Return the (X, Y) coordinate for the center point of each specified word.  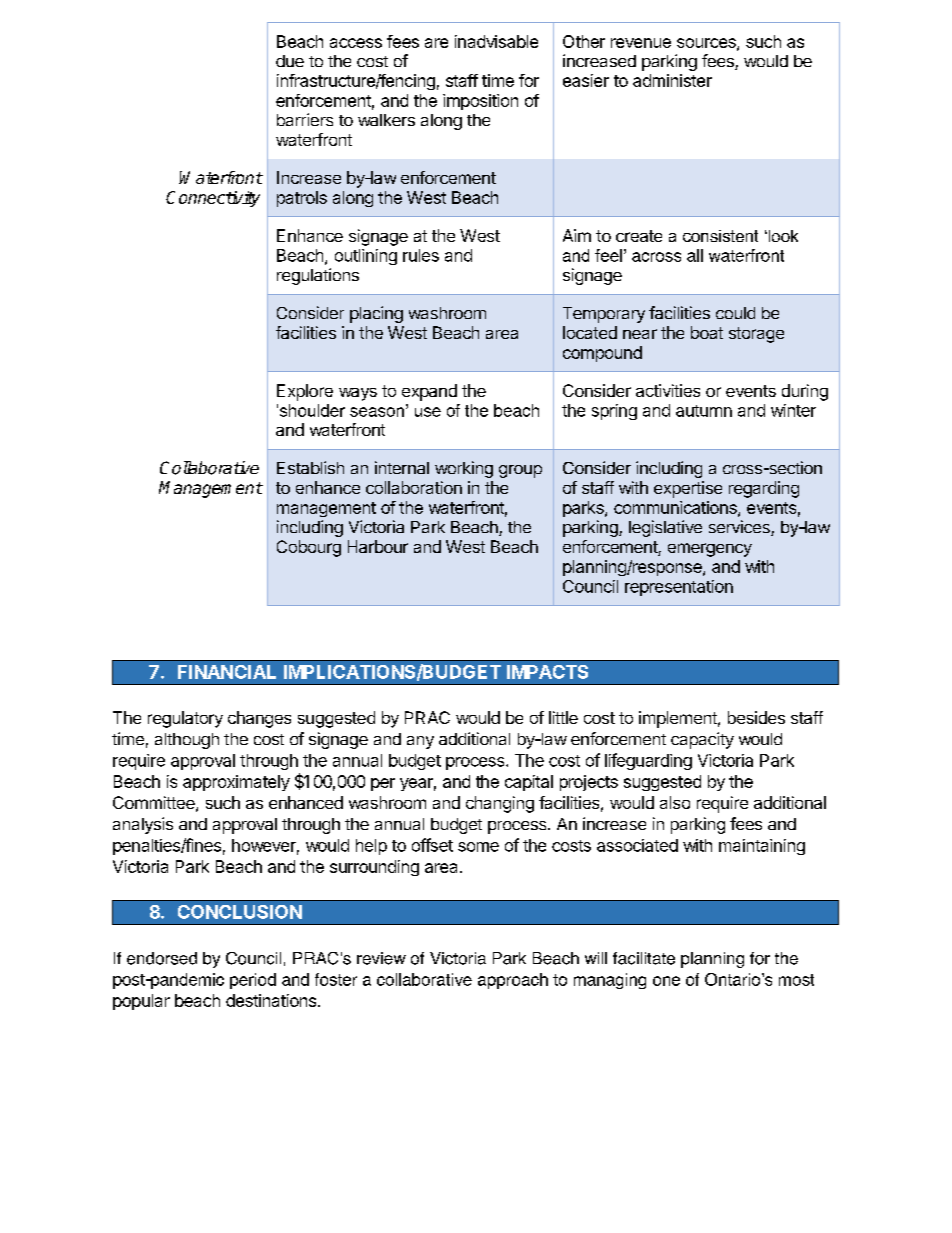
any (420, 742)
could (735, 313)
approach (513, 981)
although (187, 741)
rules (421, 255)
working (464, 469)
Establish (310, 467)
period (253, 981)
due (290, 61)
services (740, 528)
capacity (702, 740)
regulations (318, 276)
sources (707, 44)
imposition (480, 102)
